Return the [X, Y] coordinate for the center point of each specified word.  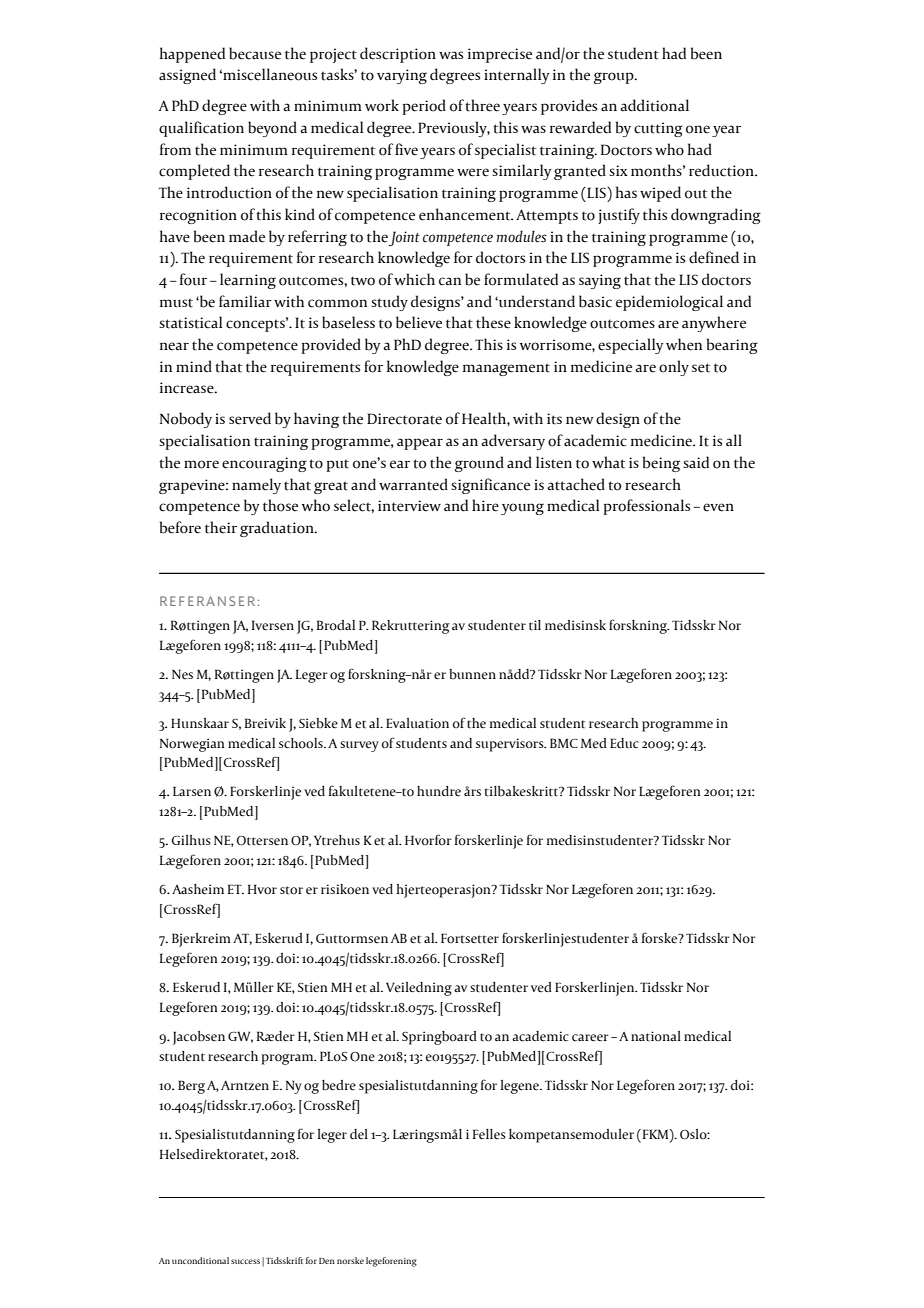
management [506, 369]
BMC [564, 743]
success [245, 1261]
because [255, 53]
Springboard [439, 1038]
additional [654, 105]
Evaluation [417, 723]
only [674, 368]
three [482, 105]
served [250, 418]
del [359, 1134]
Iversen [273, 625]
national [656, 1036]
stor [291, 890]
